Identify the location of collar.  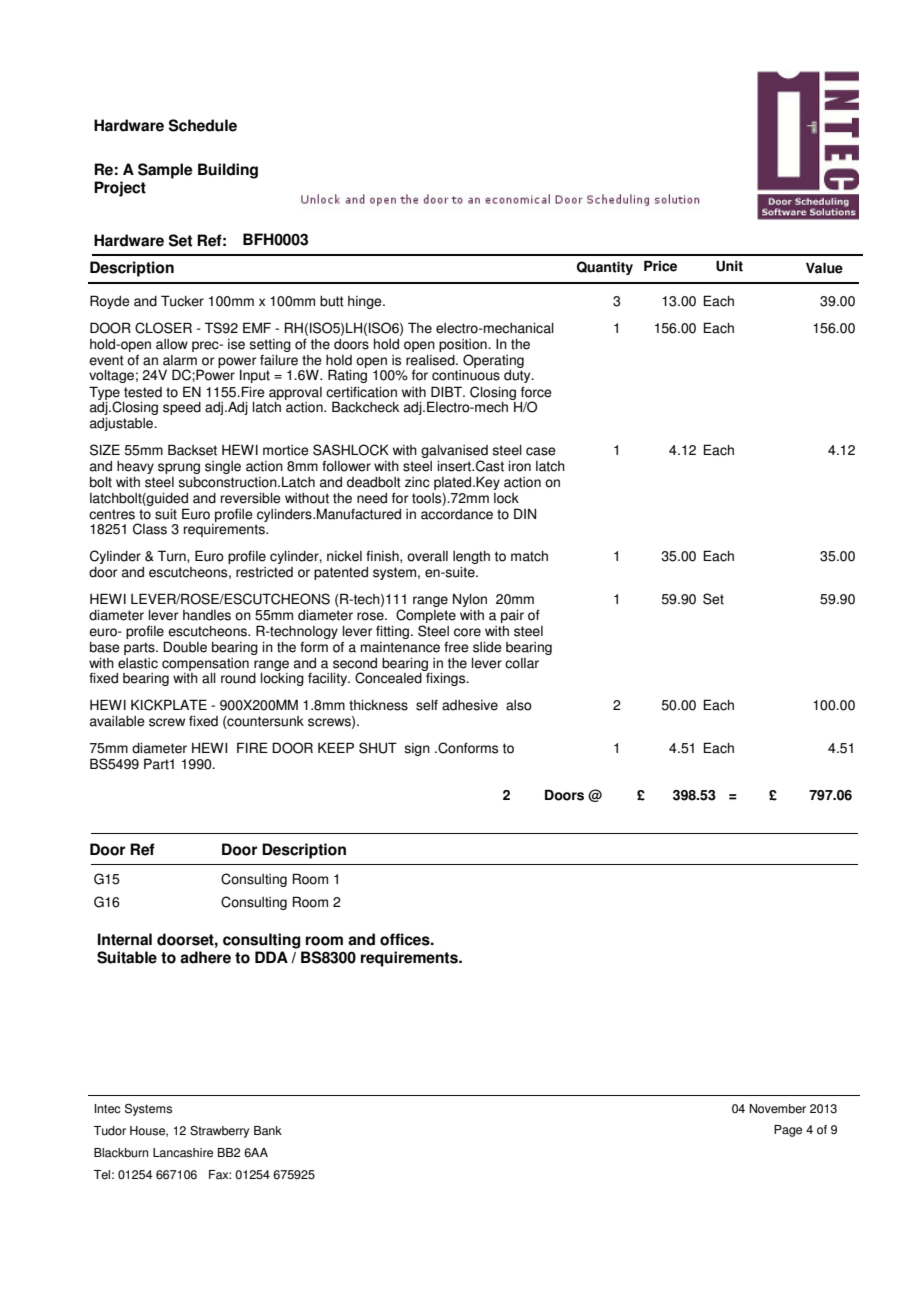
(522, 663).
